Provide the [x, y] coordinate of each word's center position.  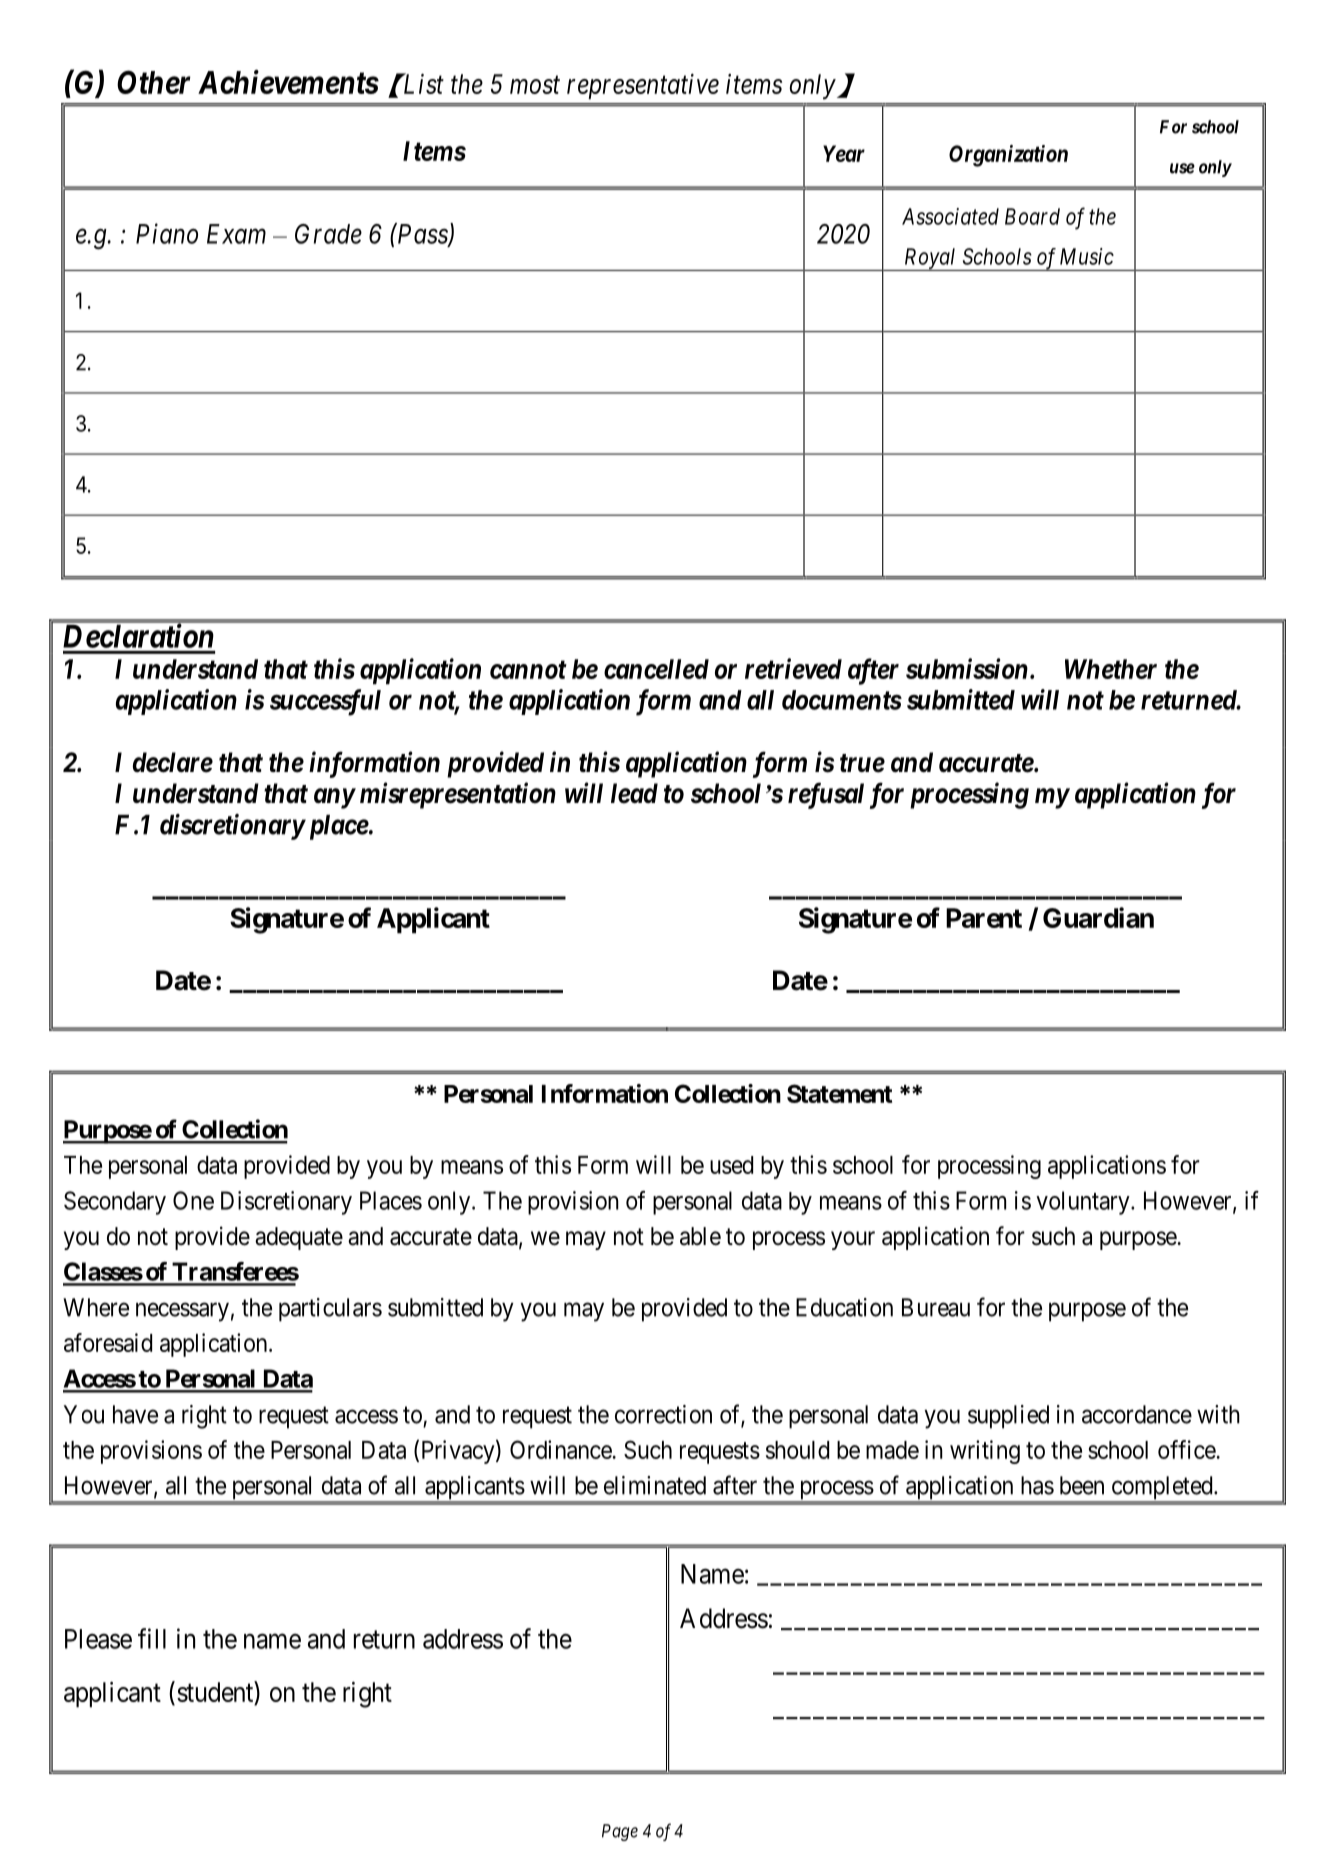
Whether [1111, 669]
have [135, 1414]
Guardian [1098, 917]
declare [173, 762]
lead [634, 793]
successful [325, 702]
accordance [1137, 1414]
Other [154, 82]
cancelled [656, 669]
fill [152, 1638]
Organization [1008, 156]
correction [663, 1414]
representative [643, 87]
